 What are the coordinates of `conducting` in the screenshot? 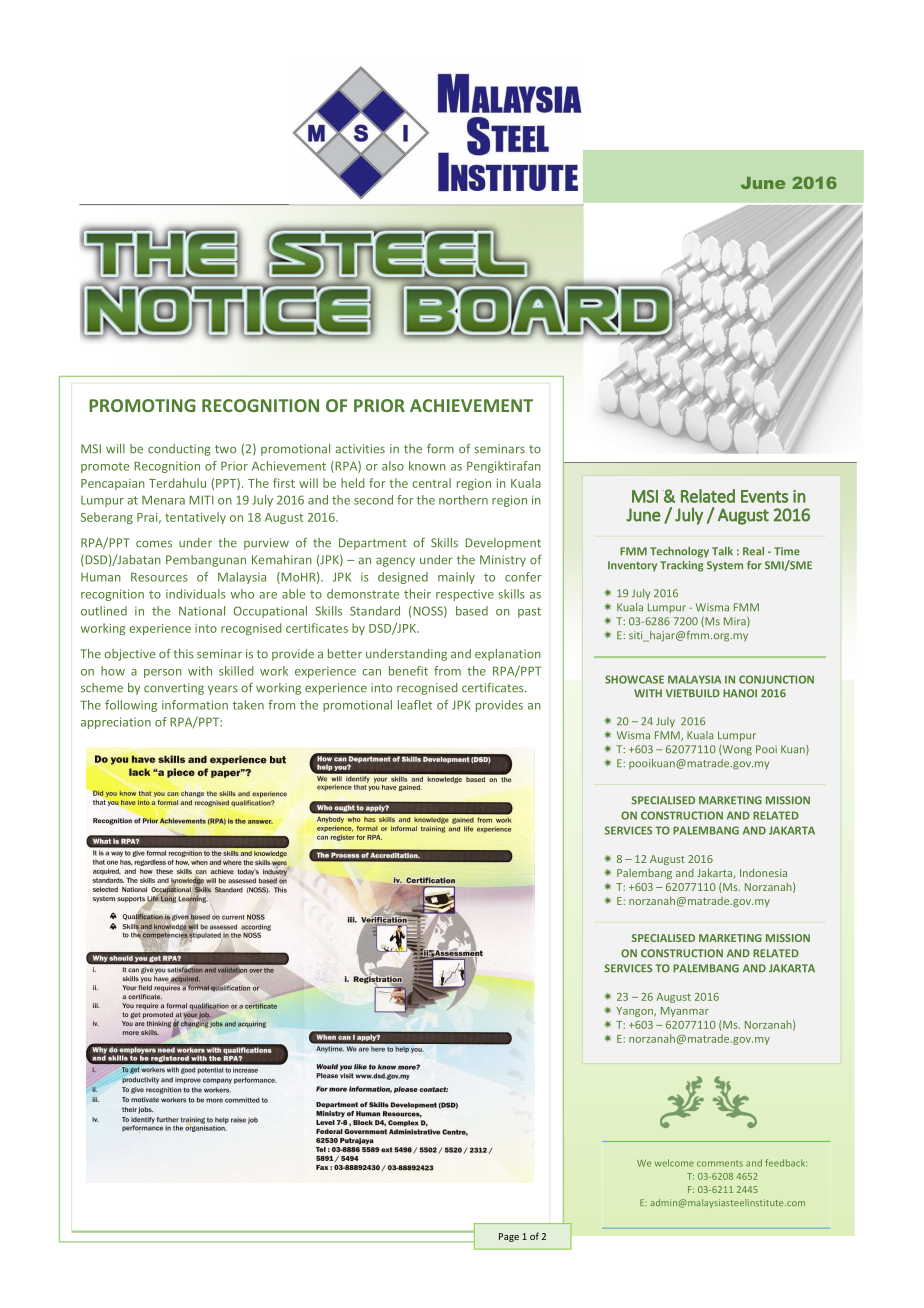 It's located at (179, 450).
